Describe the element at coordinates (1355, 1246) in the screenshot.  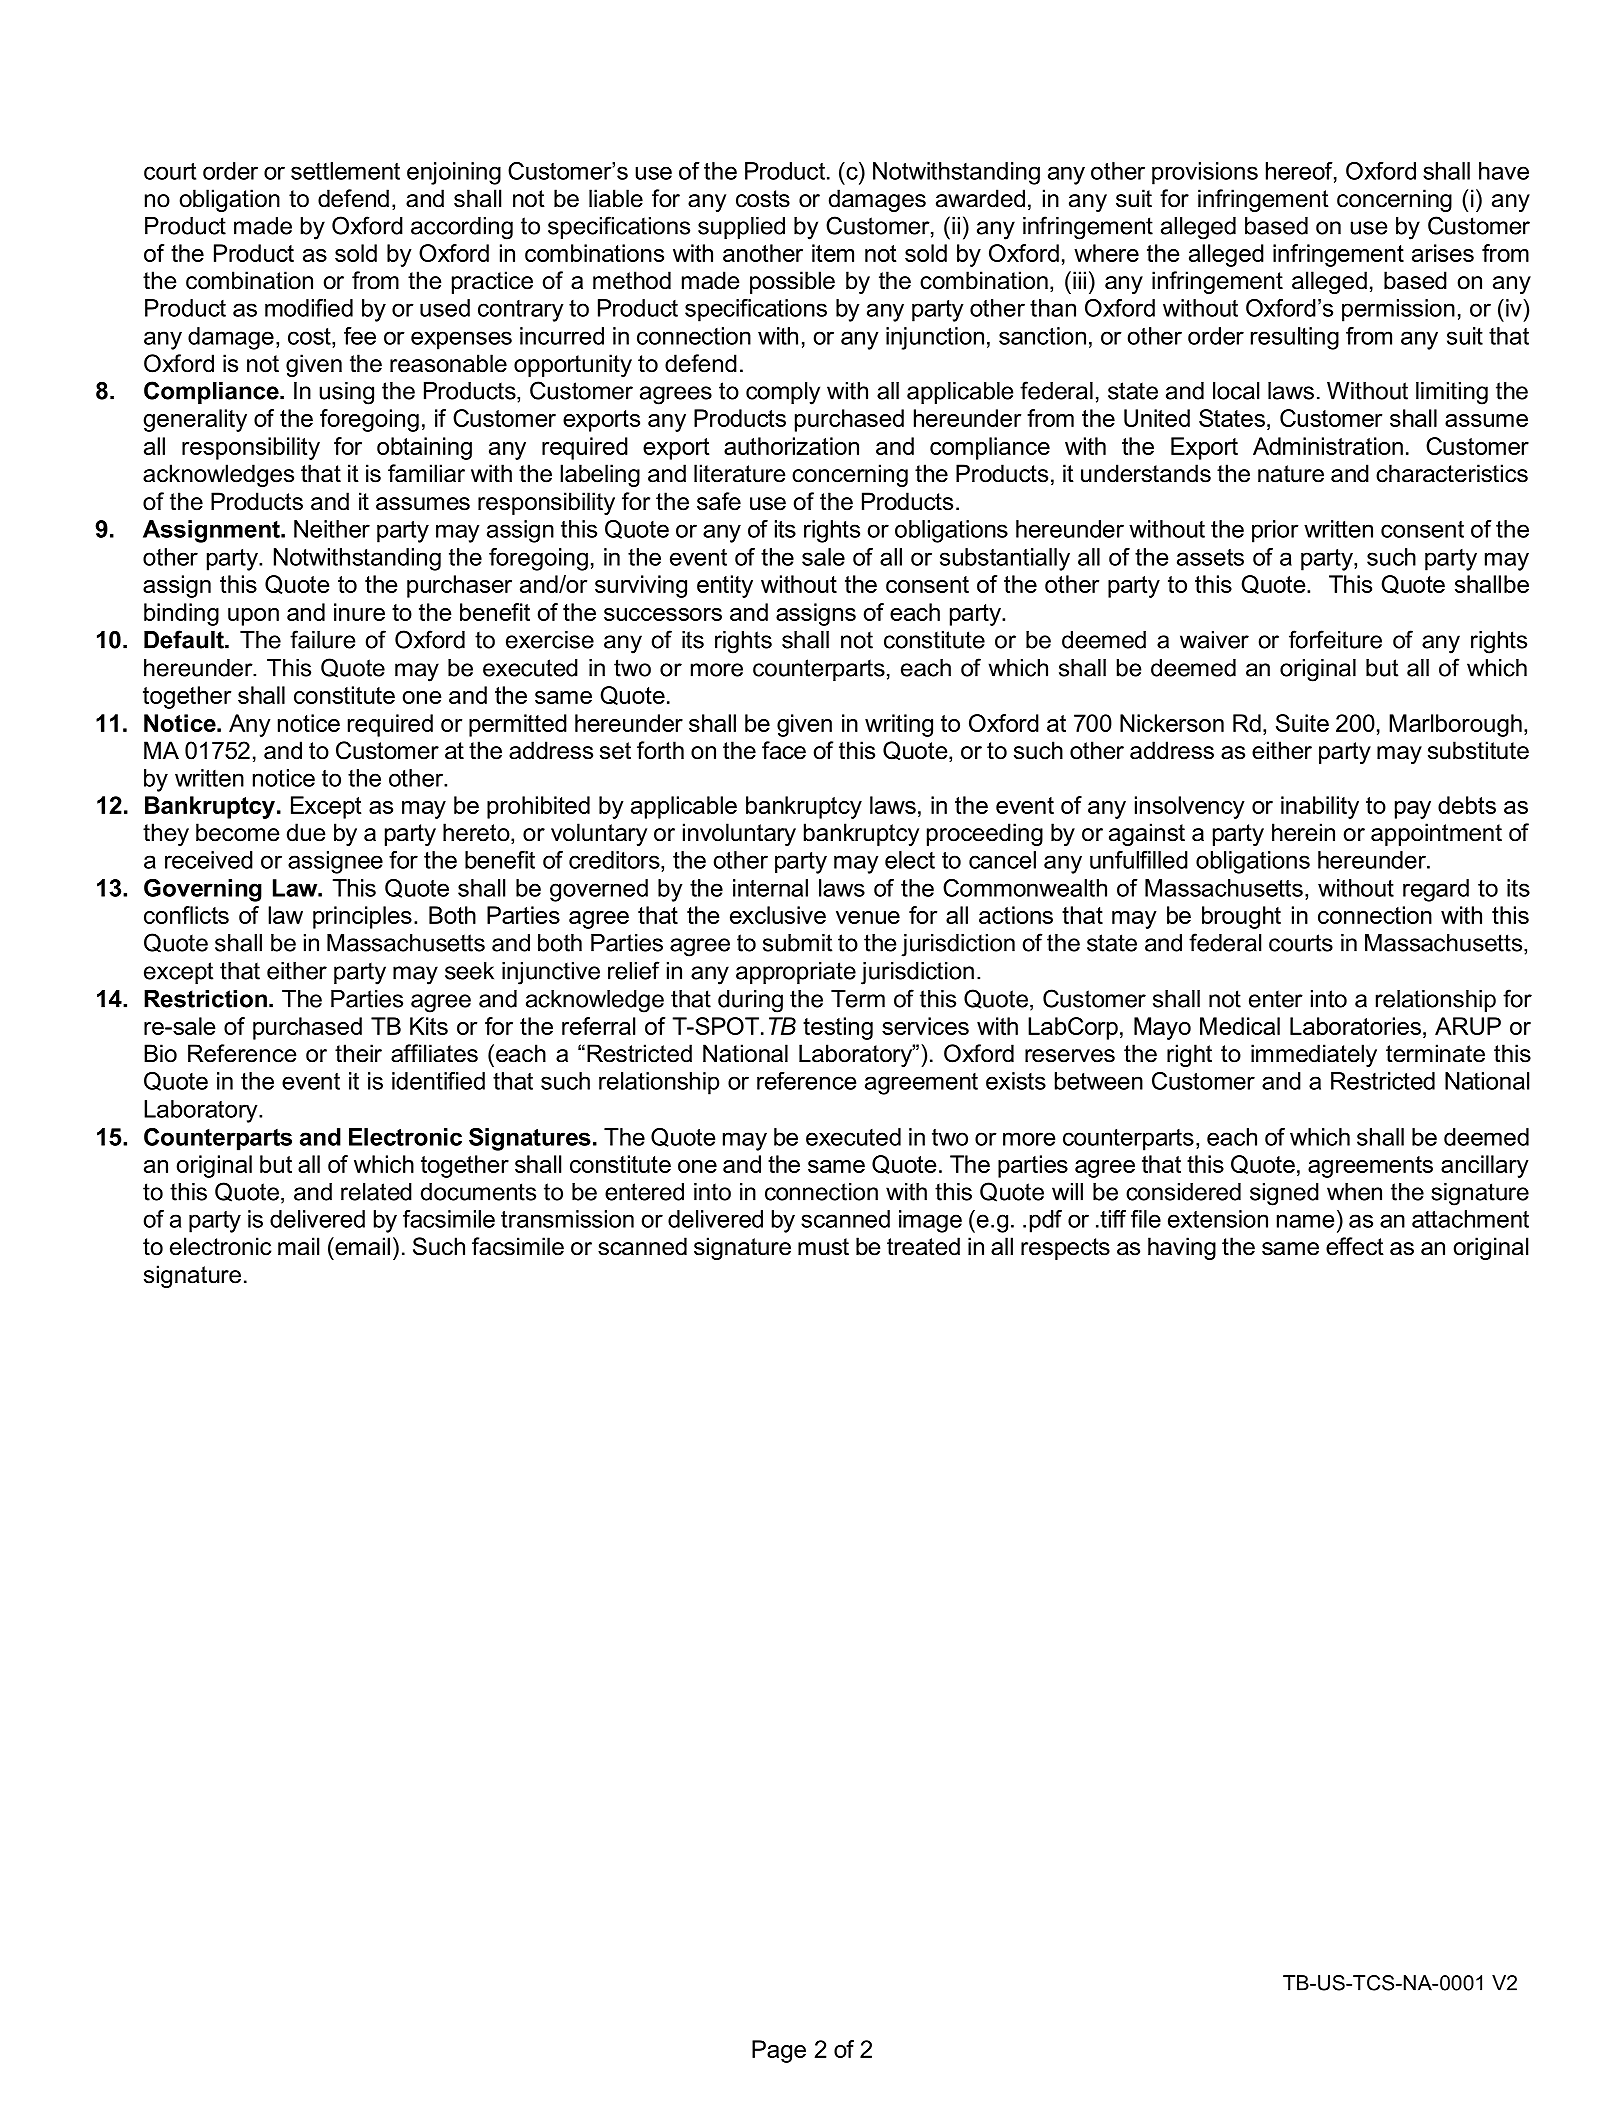
I see `effect` at that location.
